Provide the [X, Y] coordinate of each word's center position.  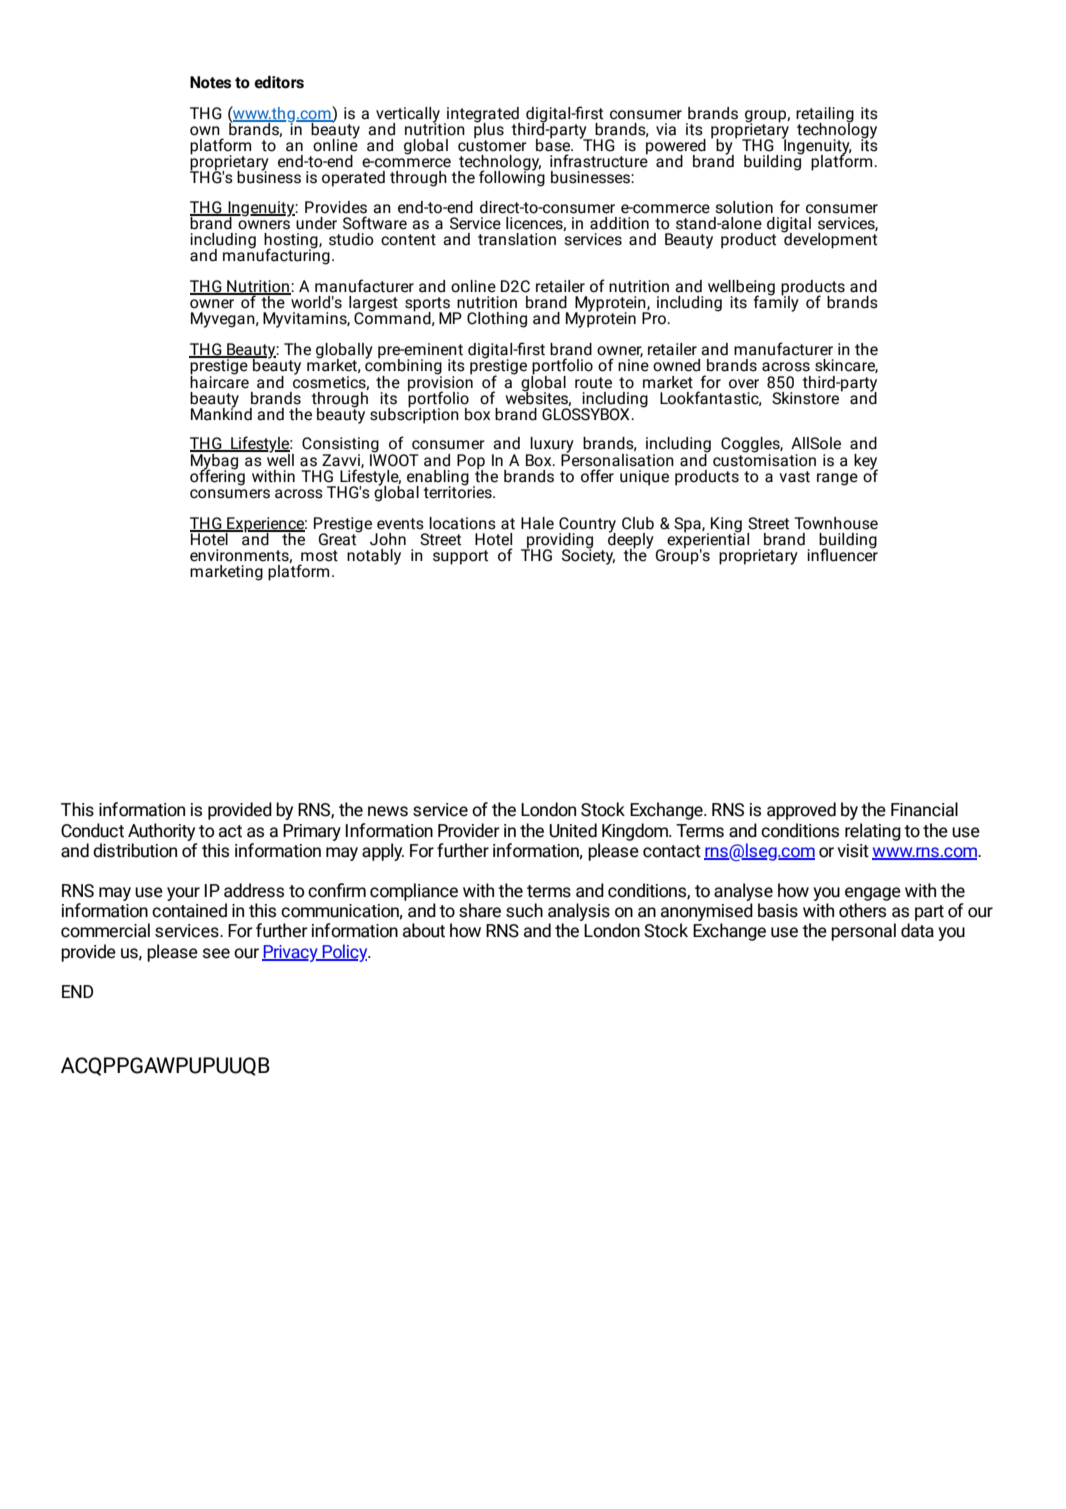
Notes [210, 82]
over [744, 384]
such [524, 910]
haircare [219, 381]
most [319, 556]
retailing [825, 116]
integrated [482, 116]
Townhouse [836, 523]
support [460, 557]
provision [440, 383]
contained [189, 910]
